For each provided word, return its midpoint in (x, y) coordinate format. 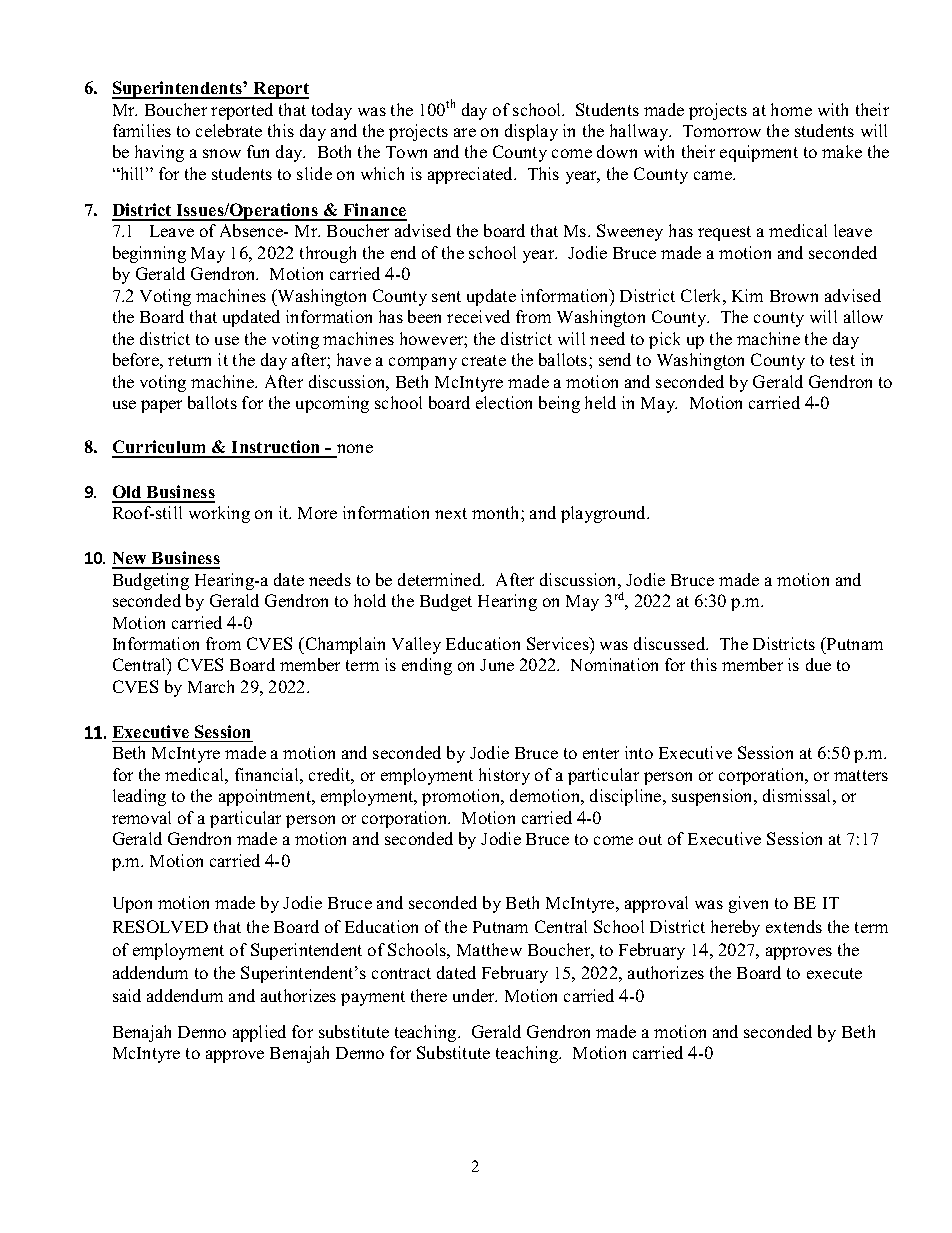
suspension (714, 797)
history (504, 776)
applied (259, 1033)
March (211, 686)
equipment (759, 153)
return (189, 360)
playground (605, 514)
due (818, 664)
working (219, 514)
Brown (794, 296)
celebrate (229, 130)
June (497, 665)
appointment (266, 797)
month (497, 512)
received (478, 316)
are (465, 132)
